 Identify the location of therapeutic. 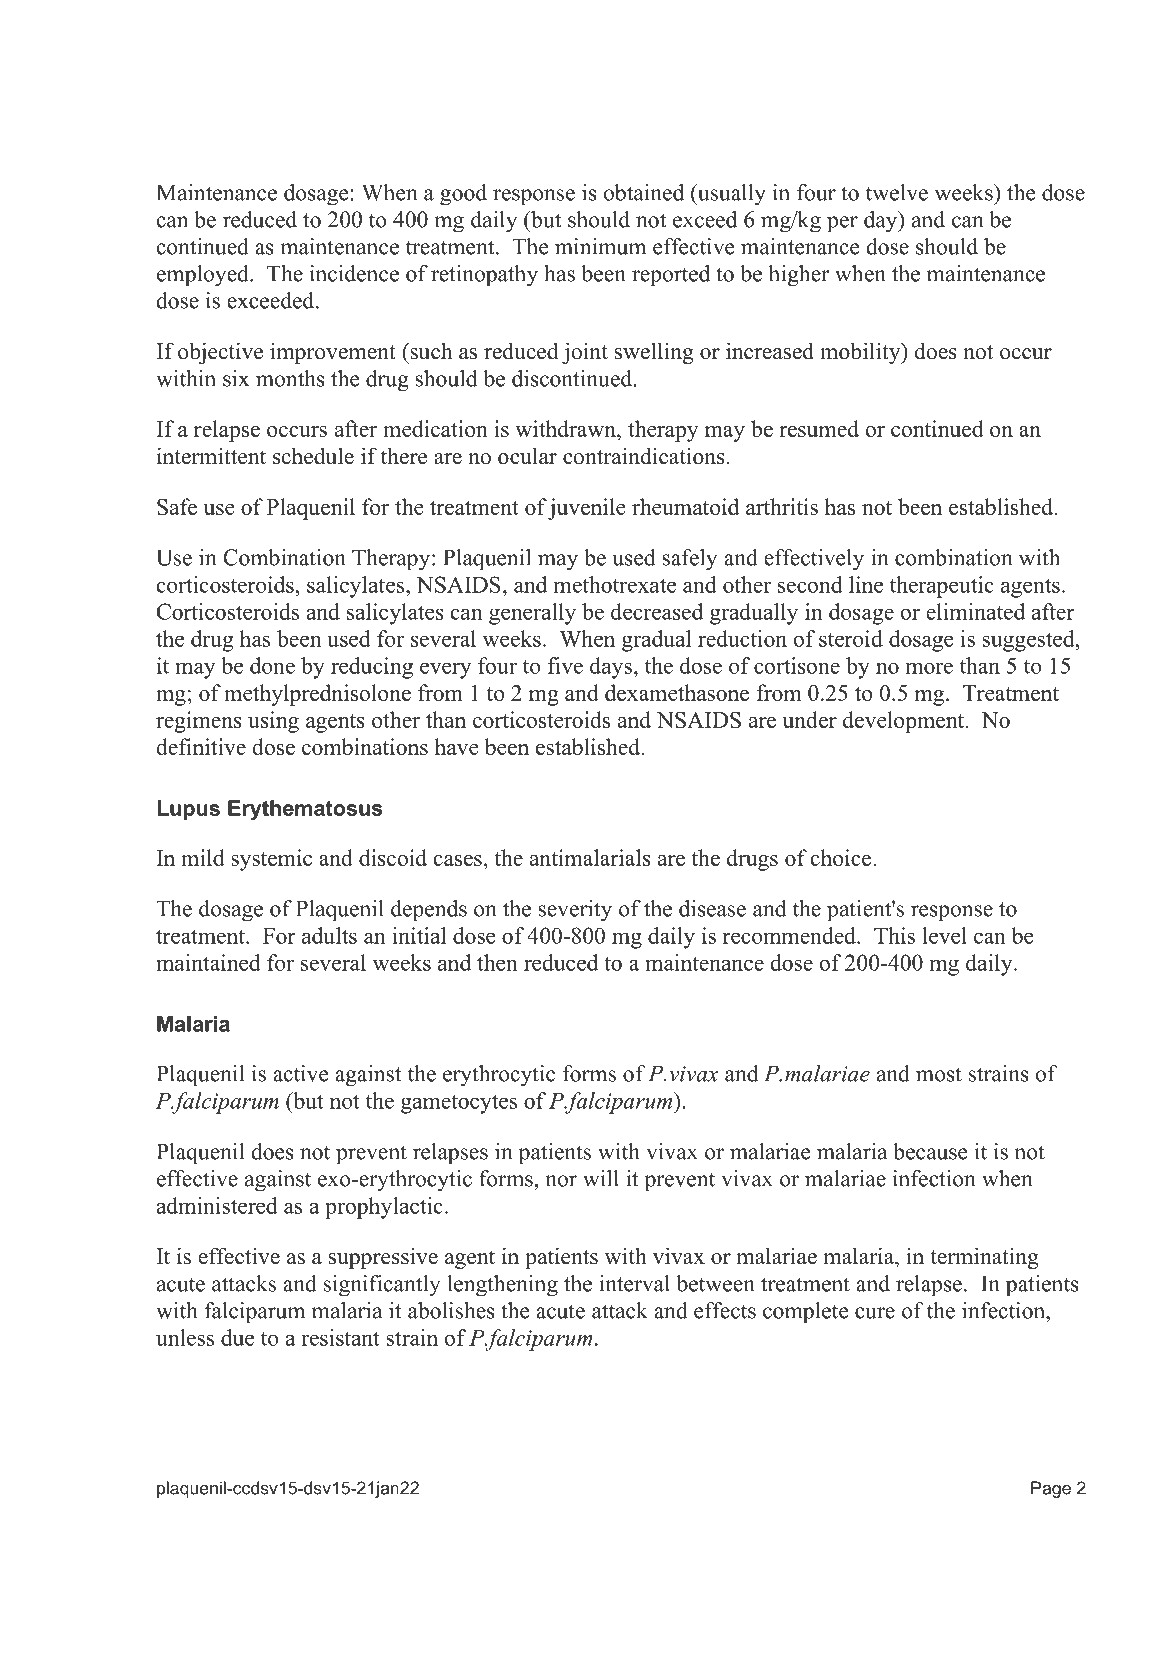
(942, 587).
